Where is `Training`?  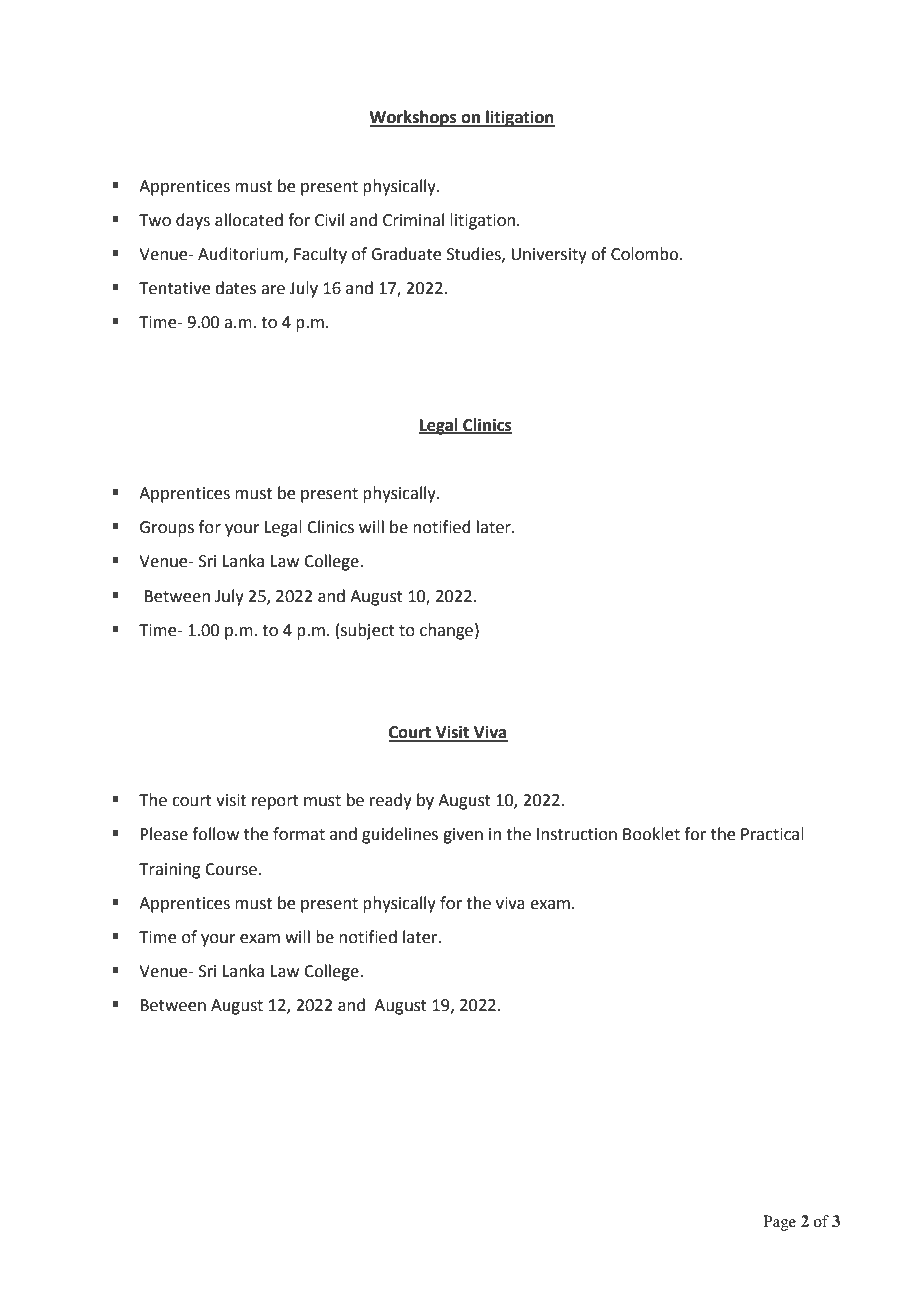
Training is located at coordinates (170, 871).
